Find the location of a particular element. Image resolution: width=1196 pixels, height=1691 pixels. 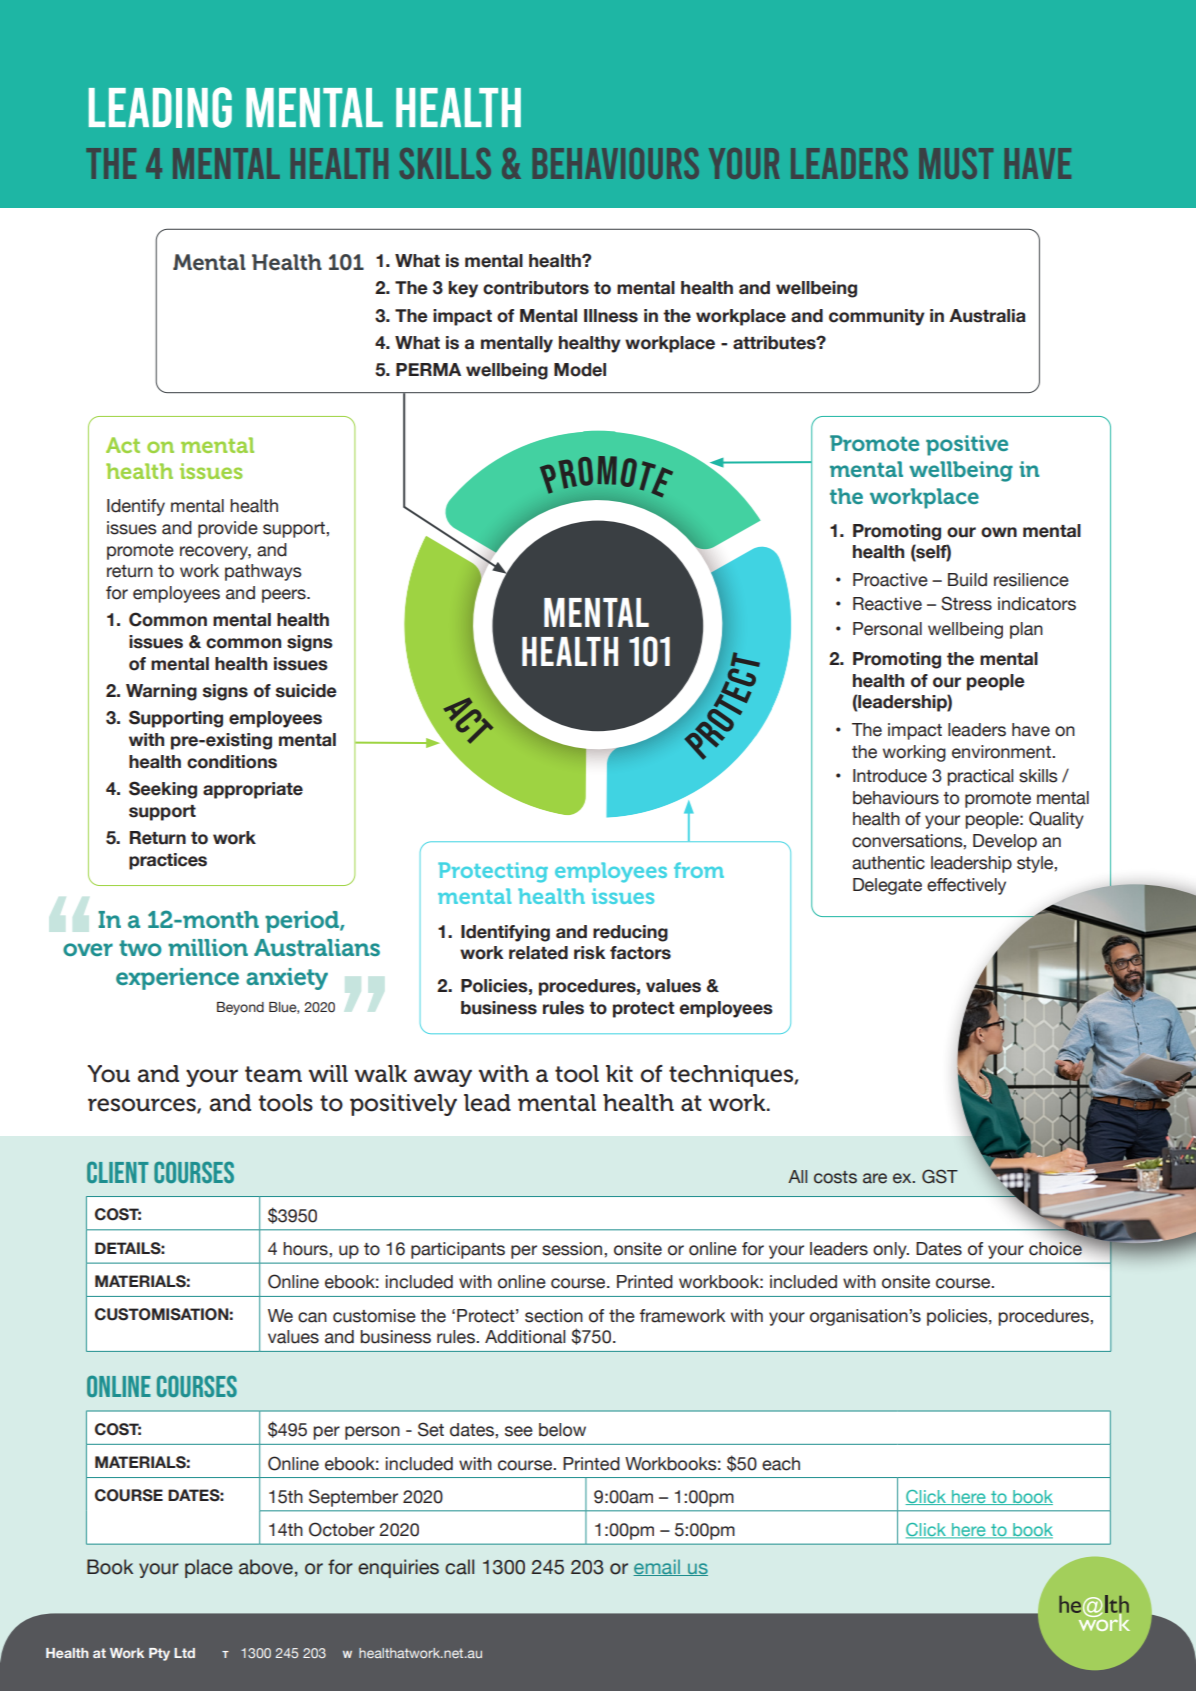

provide is located at coordinates (228, 529).
